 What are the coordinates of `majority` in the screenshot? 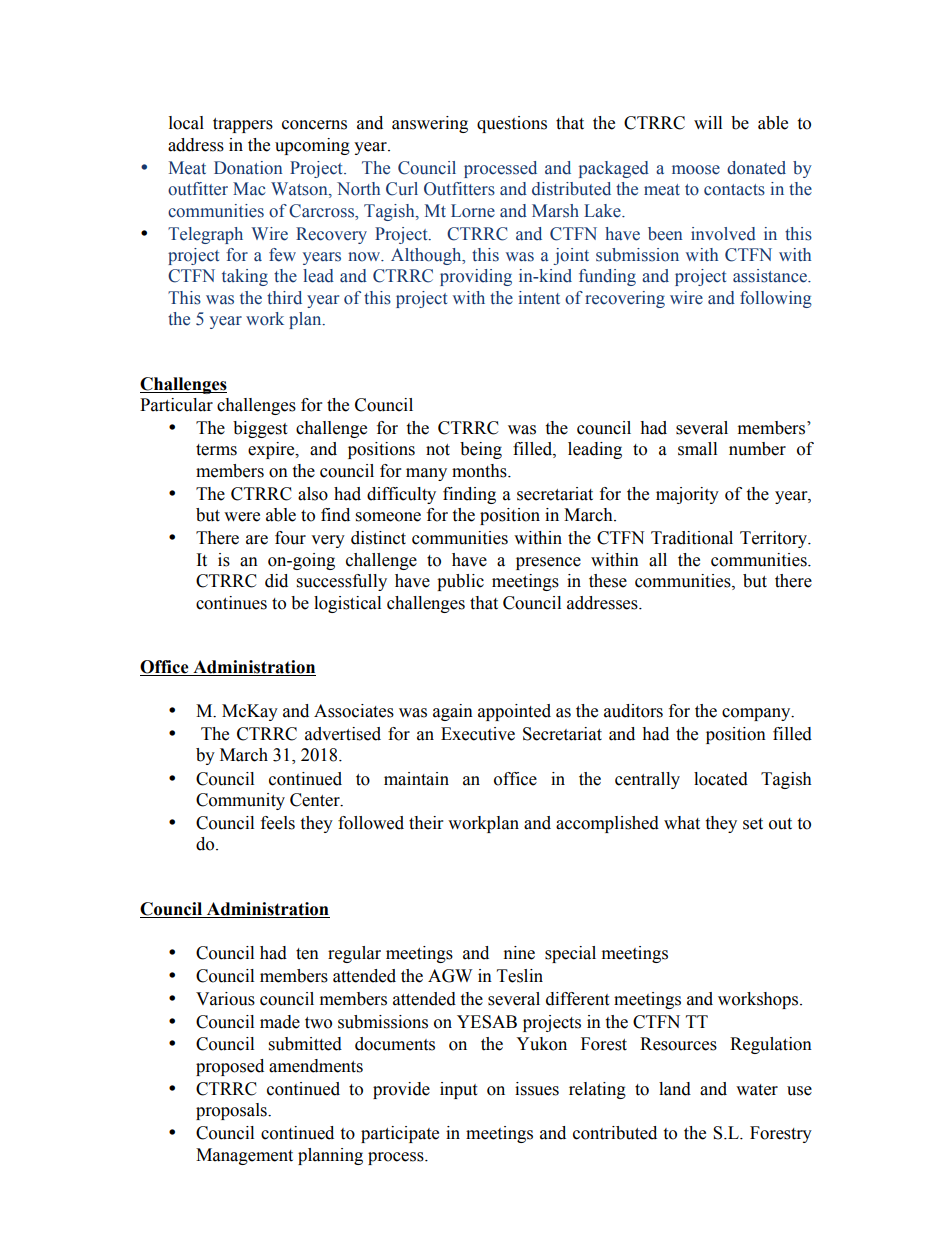 It's located at (687, 495).
